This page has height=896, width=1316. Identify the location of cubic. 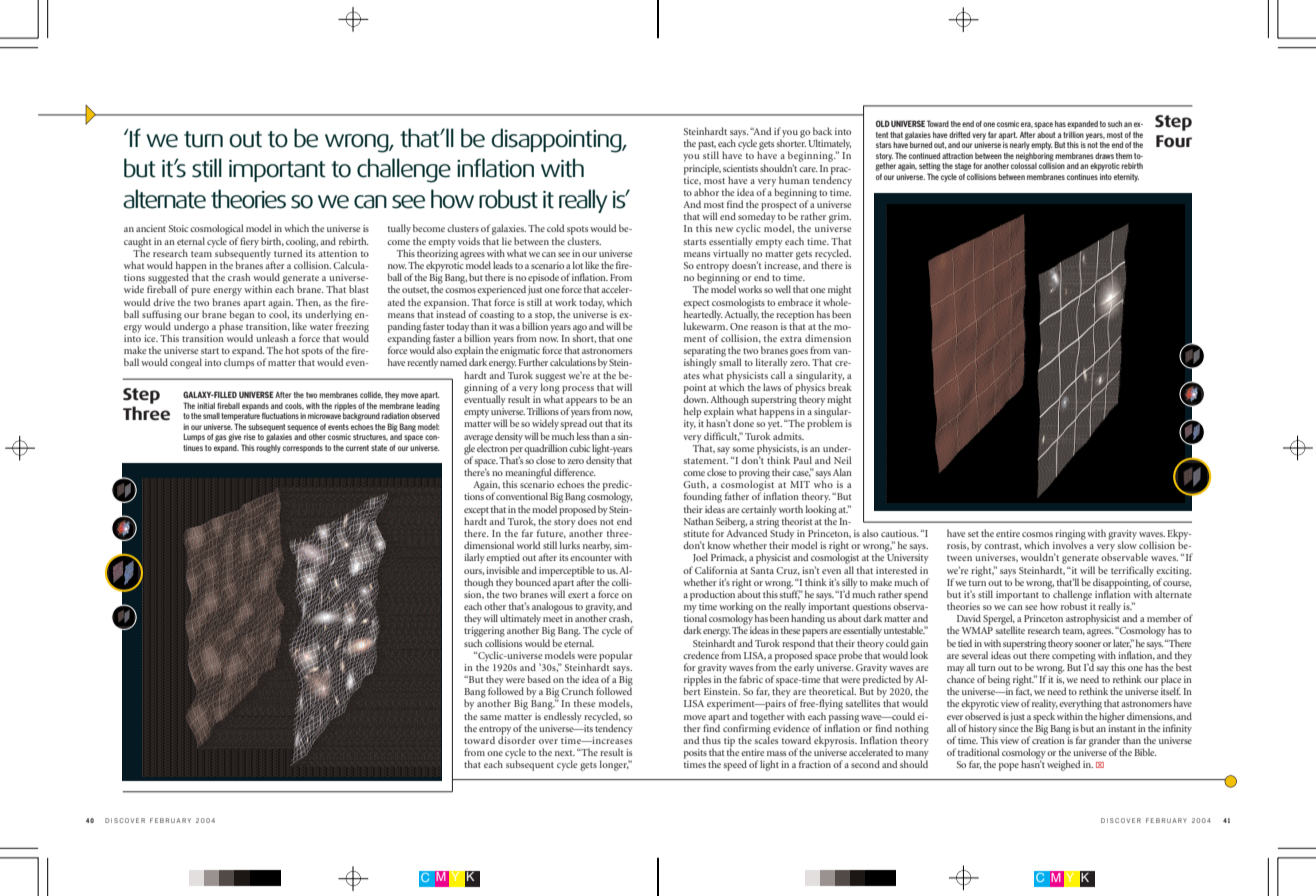
(579, 448).
